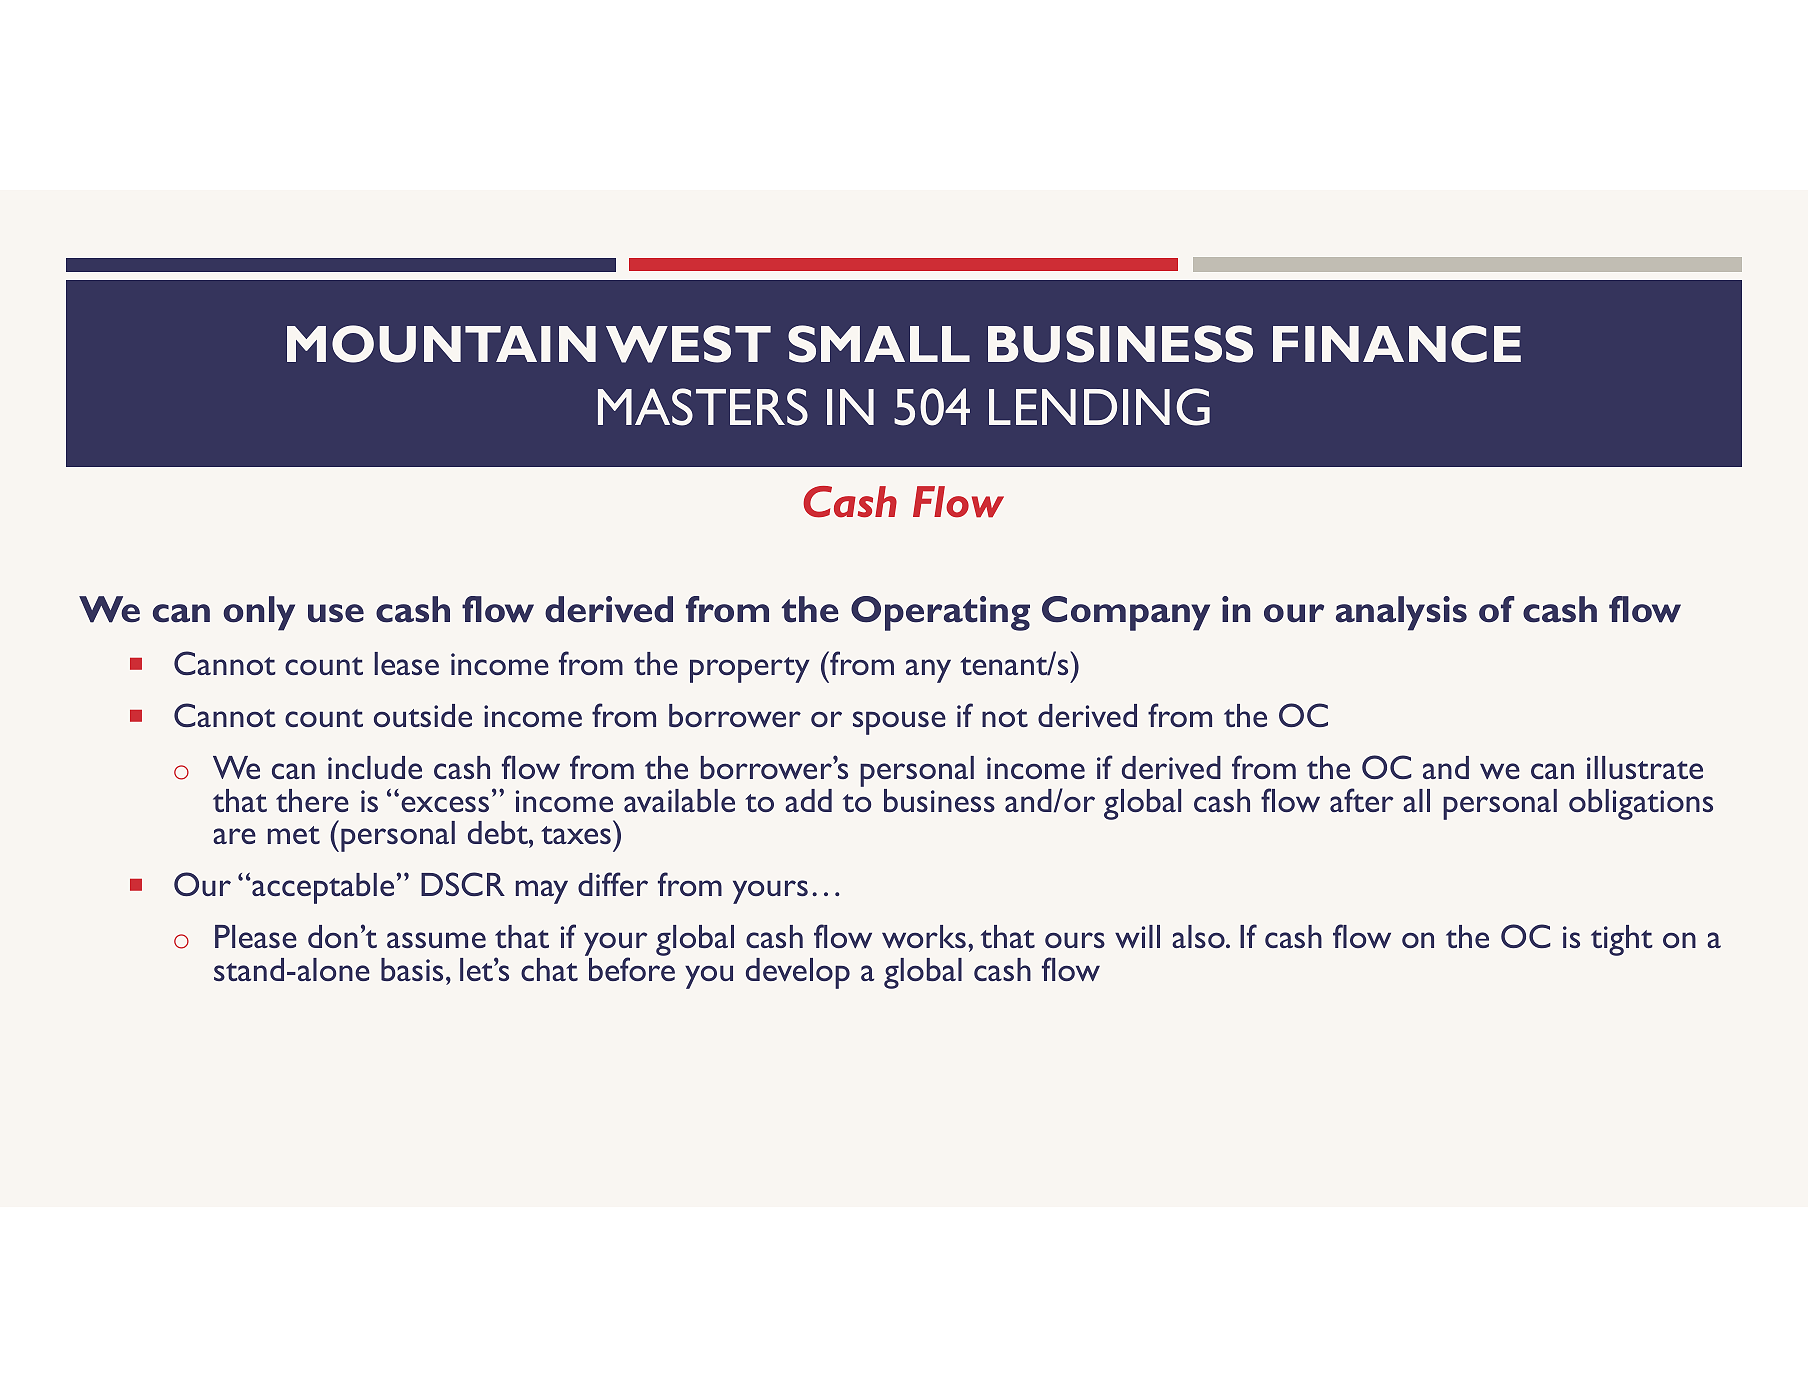  Describe the element at coordinates (749, 670) in the page. I see `property` at that location.
